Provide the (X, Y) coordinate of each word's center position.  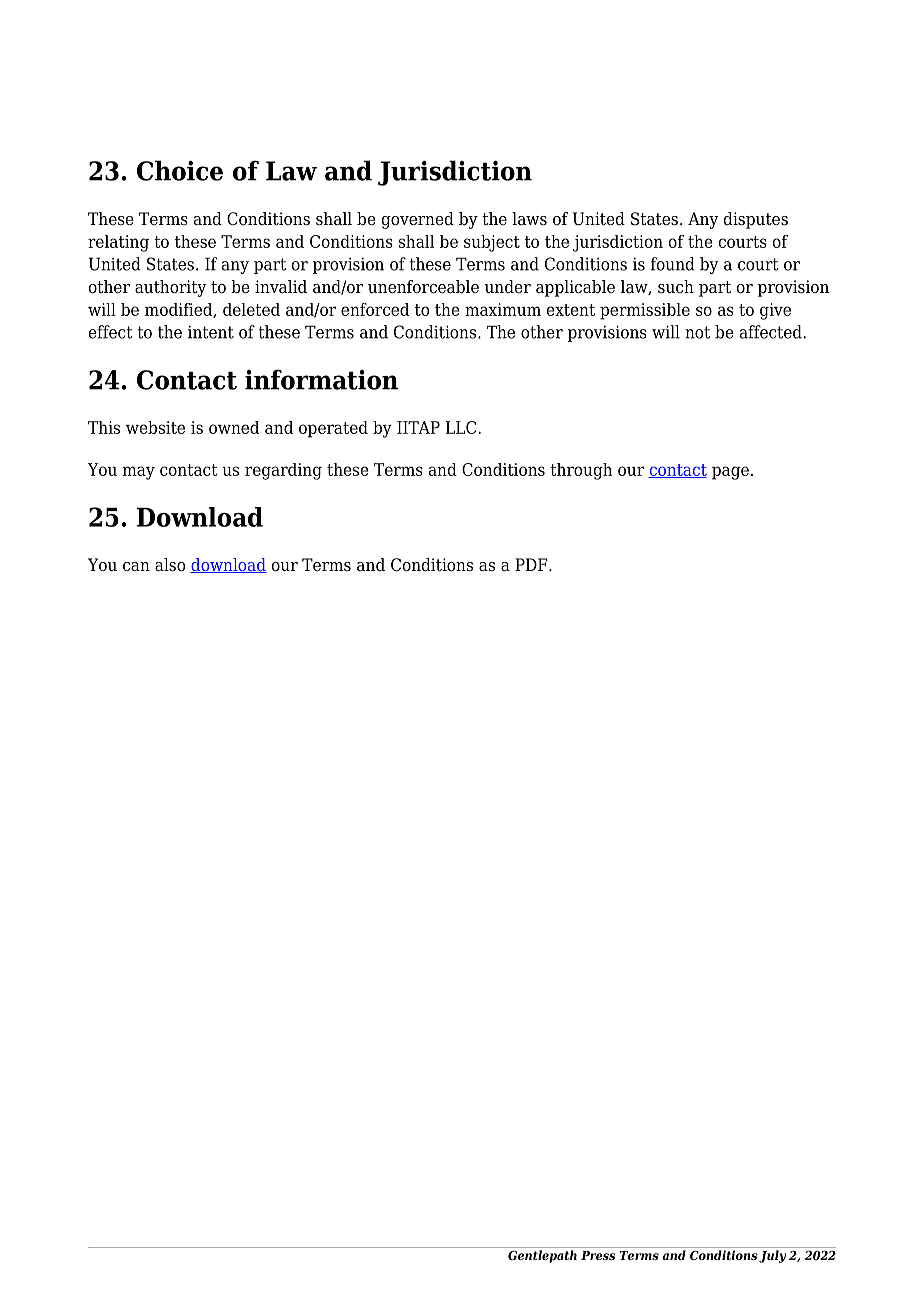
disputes (755, 220)
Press (598, 1255)
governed (417, 220)
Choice (180, 170)
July (772, 1256)
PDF (532, 564)
